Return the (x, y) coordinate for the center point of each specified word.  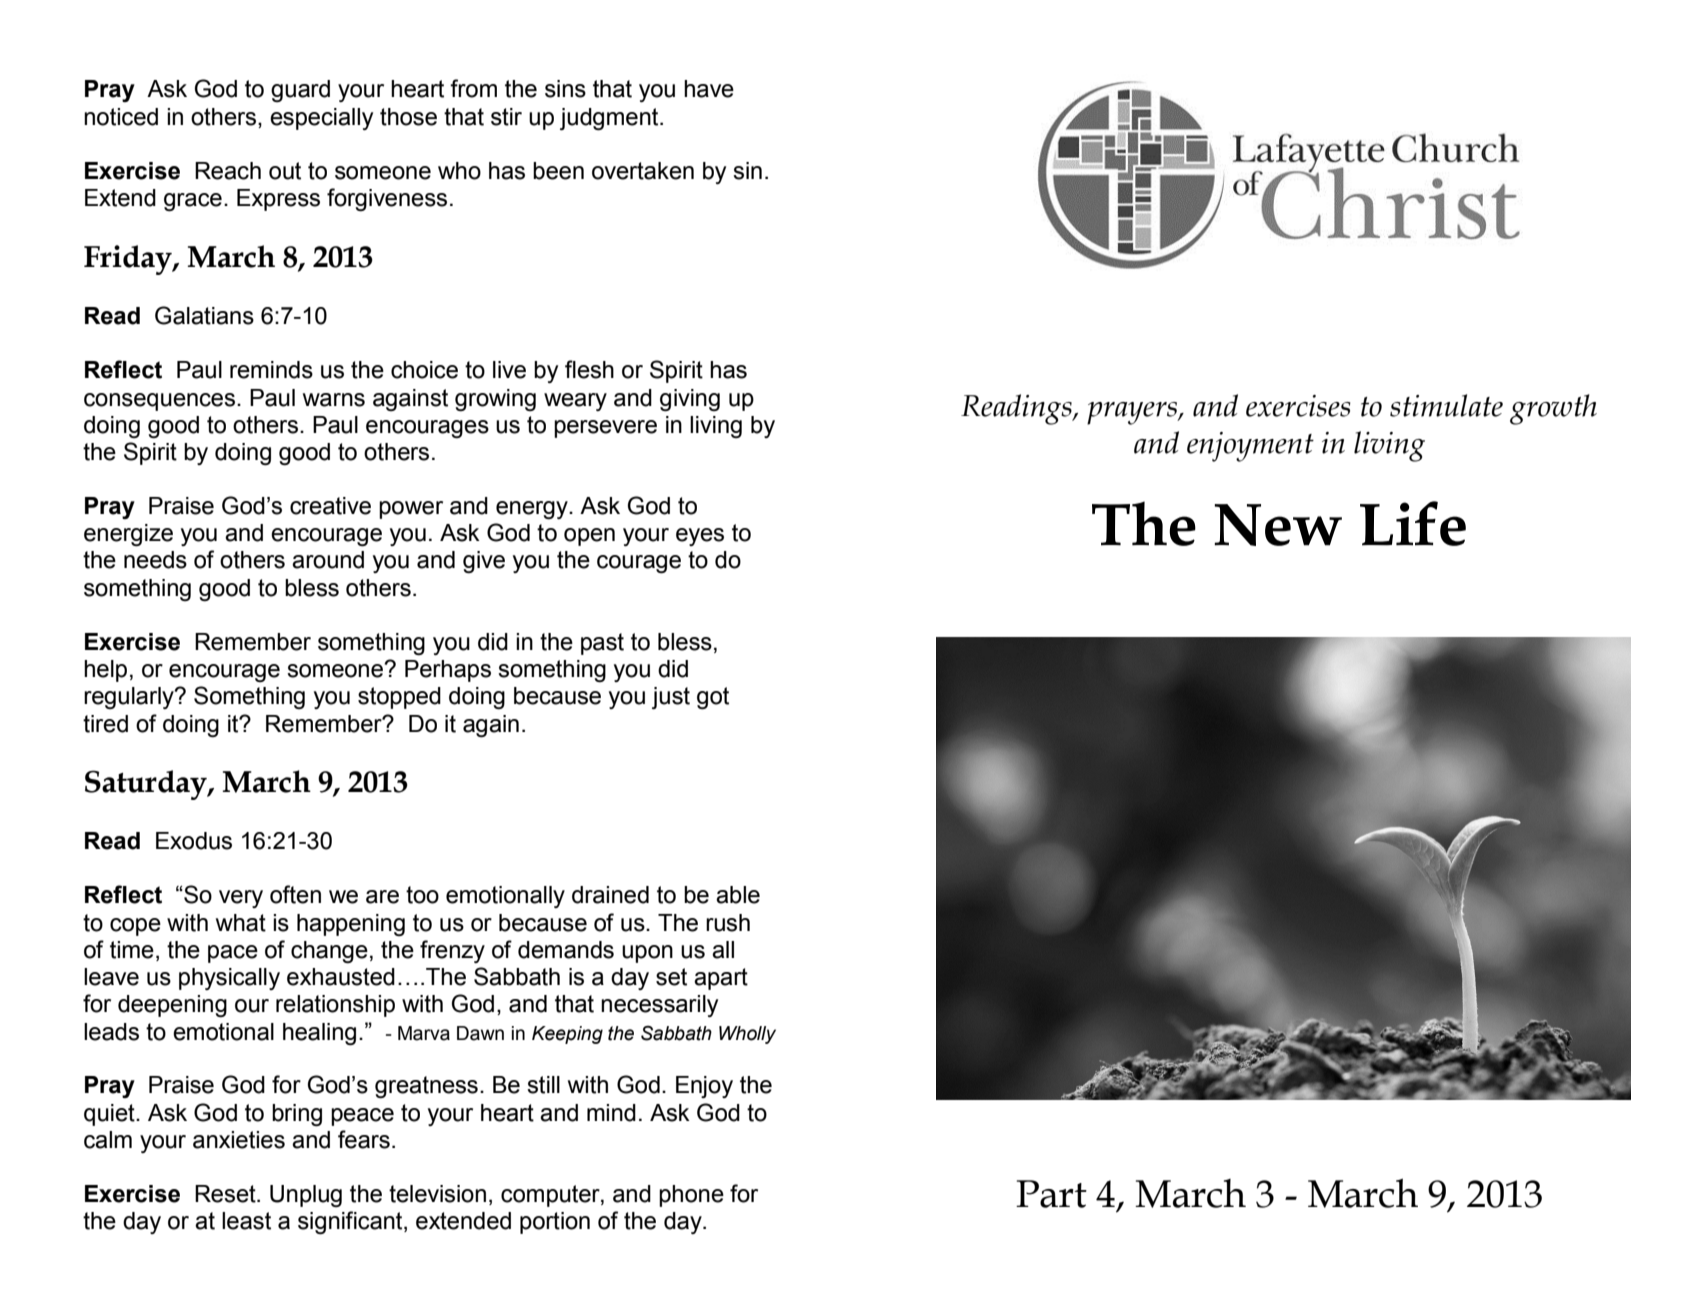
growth (1553, 409)
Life (1413, 523)
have (709, 89)
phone (691, 1196)
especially (321, 119)
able (738, 895)
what (241, 923)
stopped (399, 698)
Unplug (306, 1196)
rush (728, 923)
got (713, 698)
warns (334, 400)
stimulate (1446, 405)
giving (690, 400)
